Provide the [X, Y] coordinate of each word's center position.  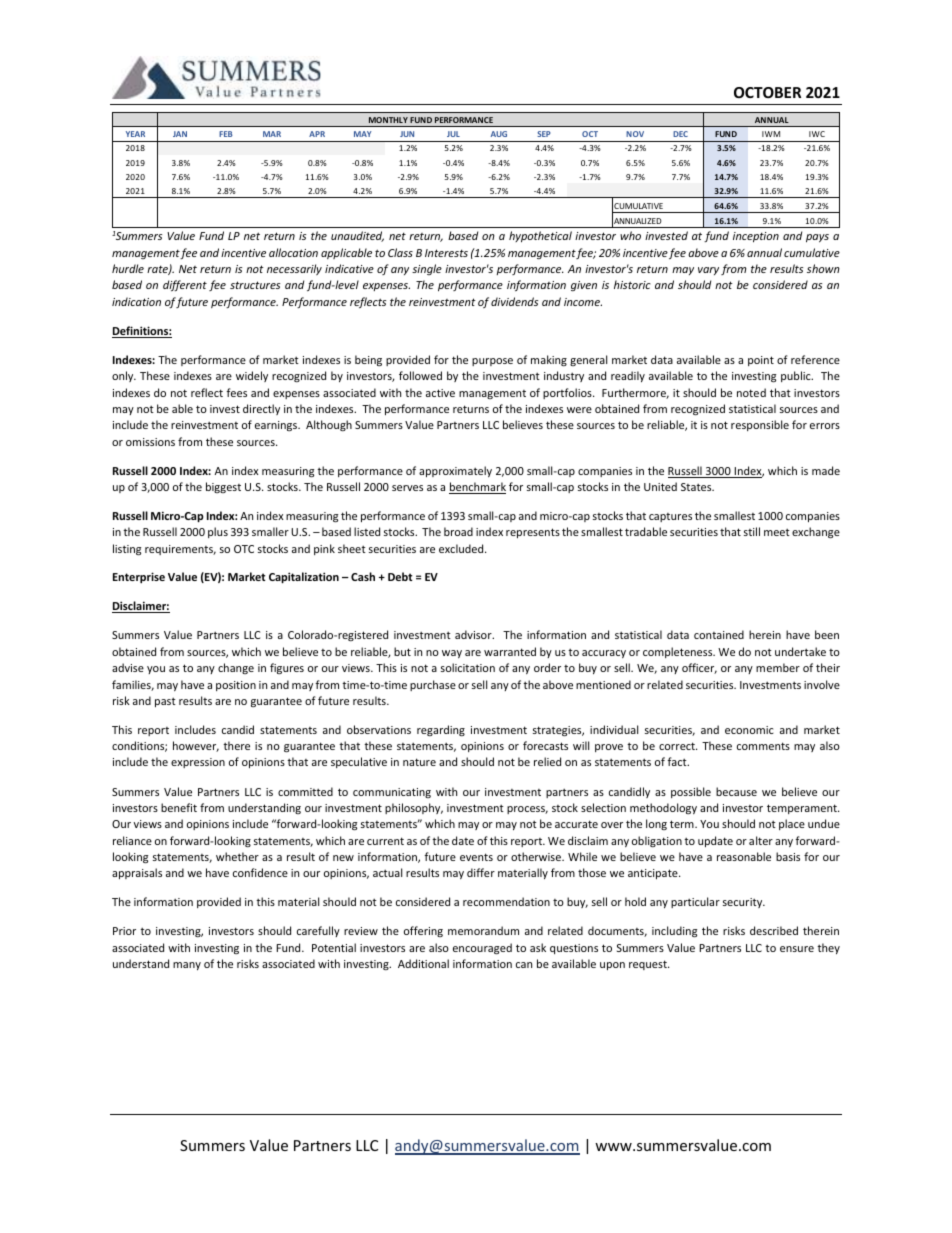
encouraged [482, 949]
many [187, 966]
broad [458, 531]
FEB [226, 134]
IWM [771, 134]
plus [218, 532]
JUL [453, 134]
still [752, 531]
